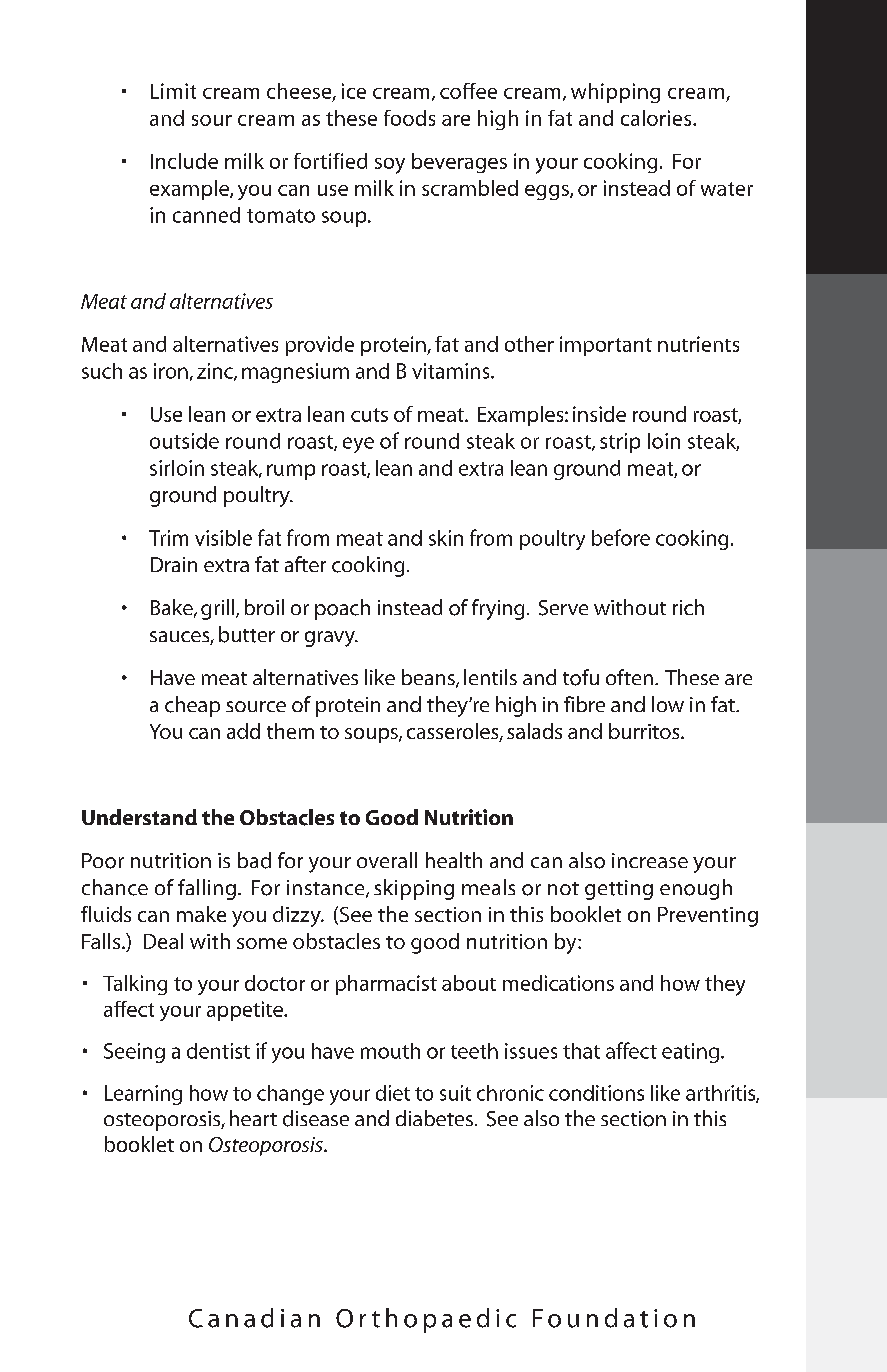 The width and height of the image is (887, 1372). I want to click on before, so click(621, 537).
